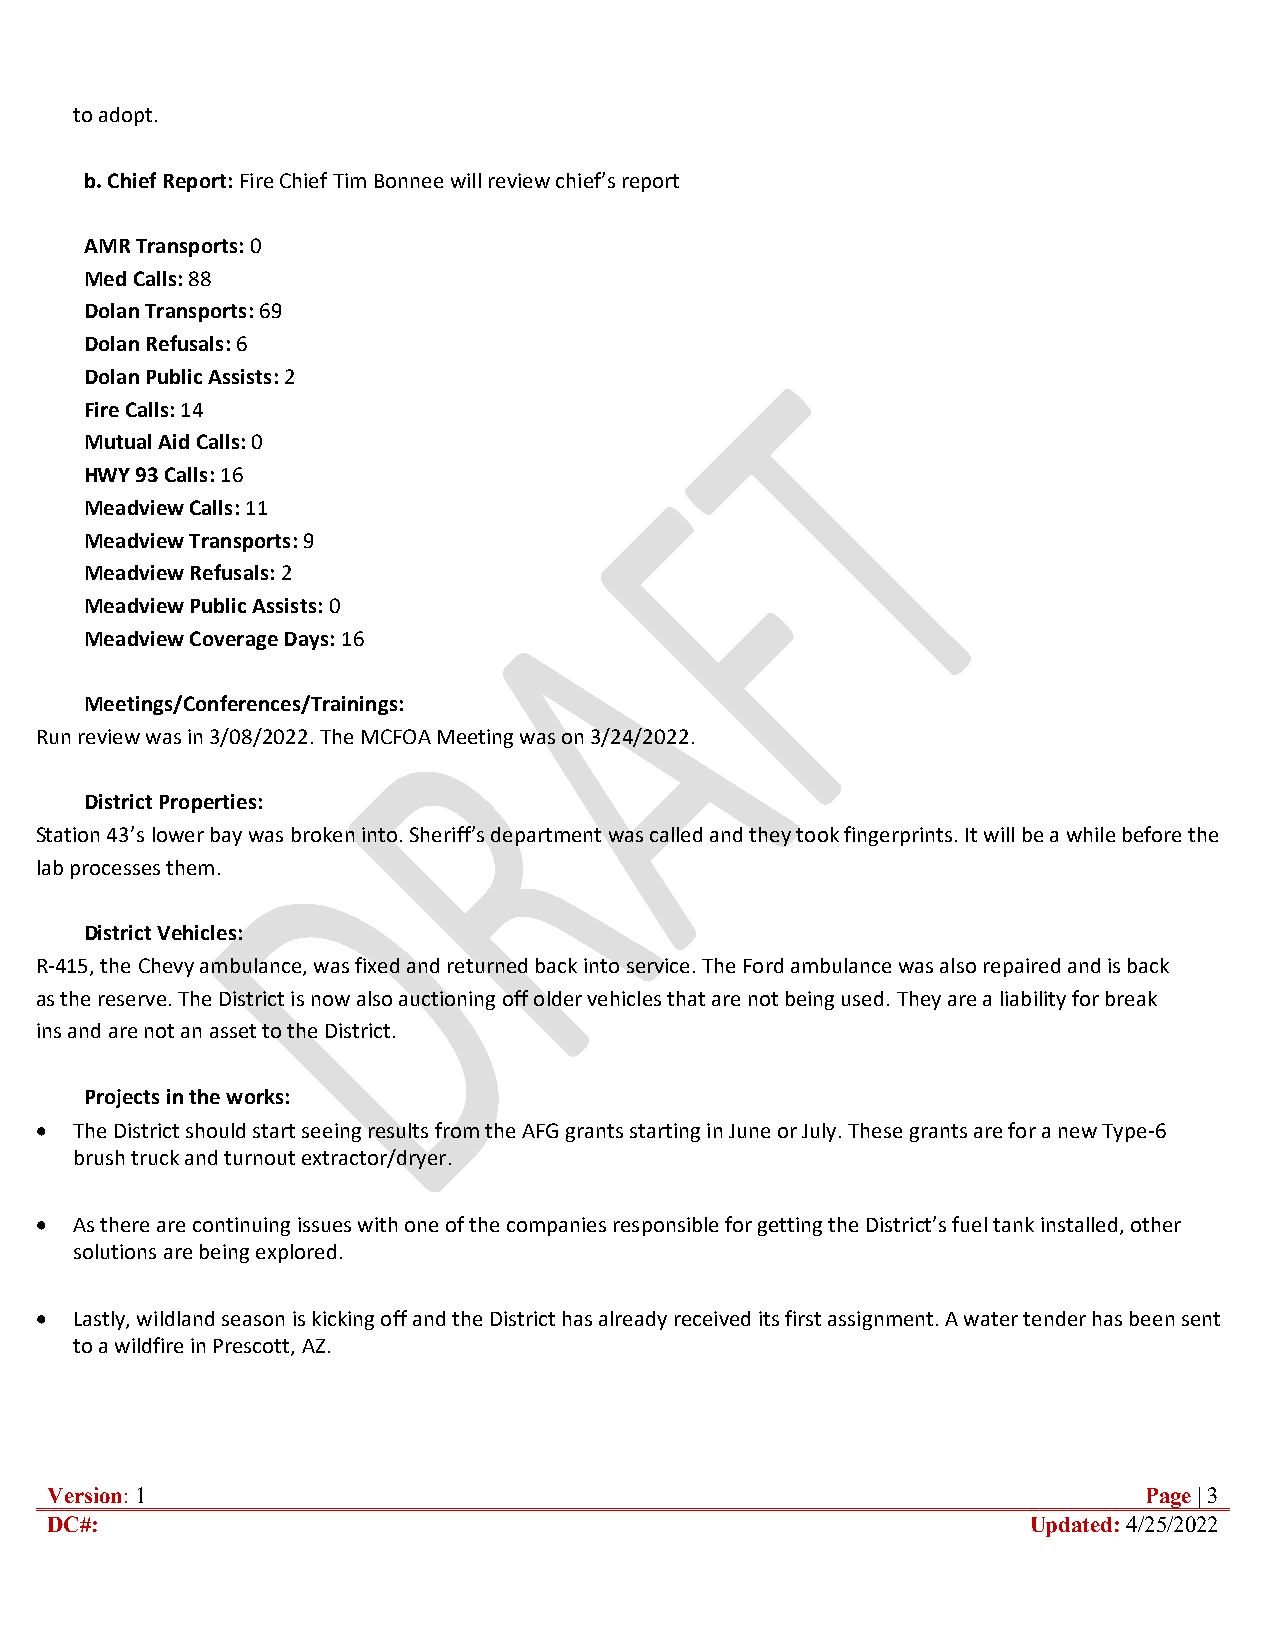  I want to click on called, so click(676, 834).
